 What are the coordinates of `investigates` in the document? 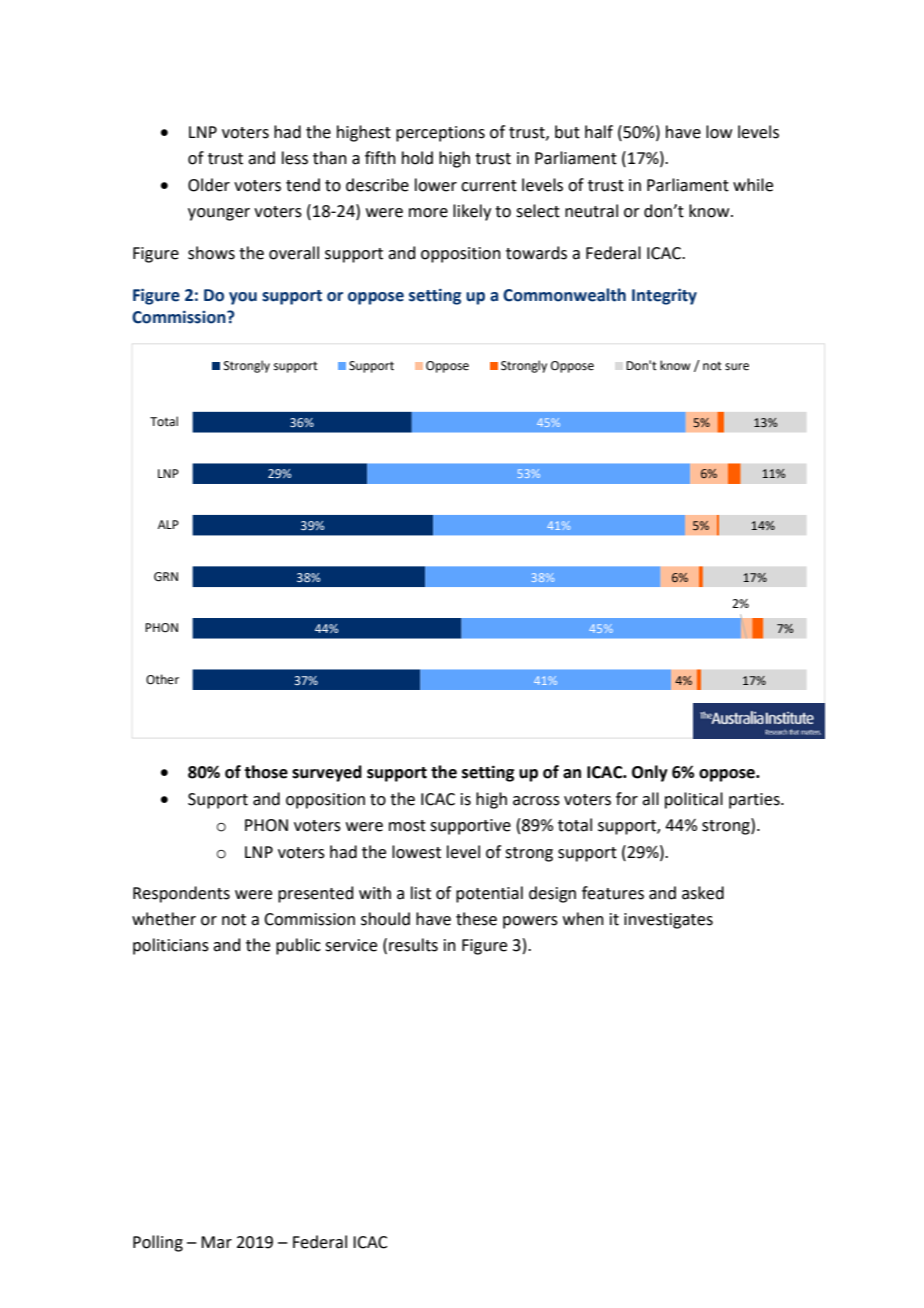 It's located at (668, 921).
